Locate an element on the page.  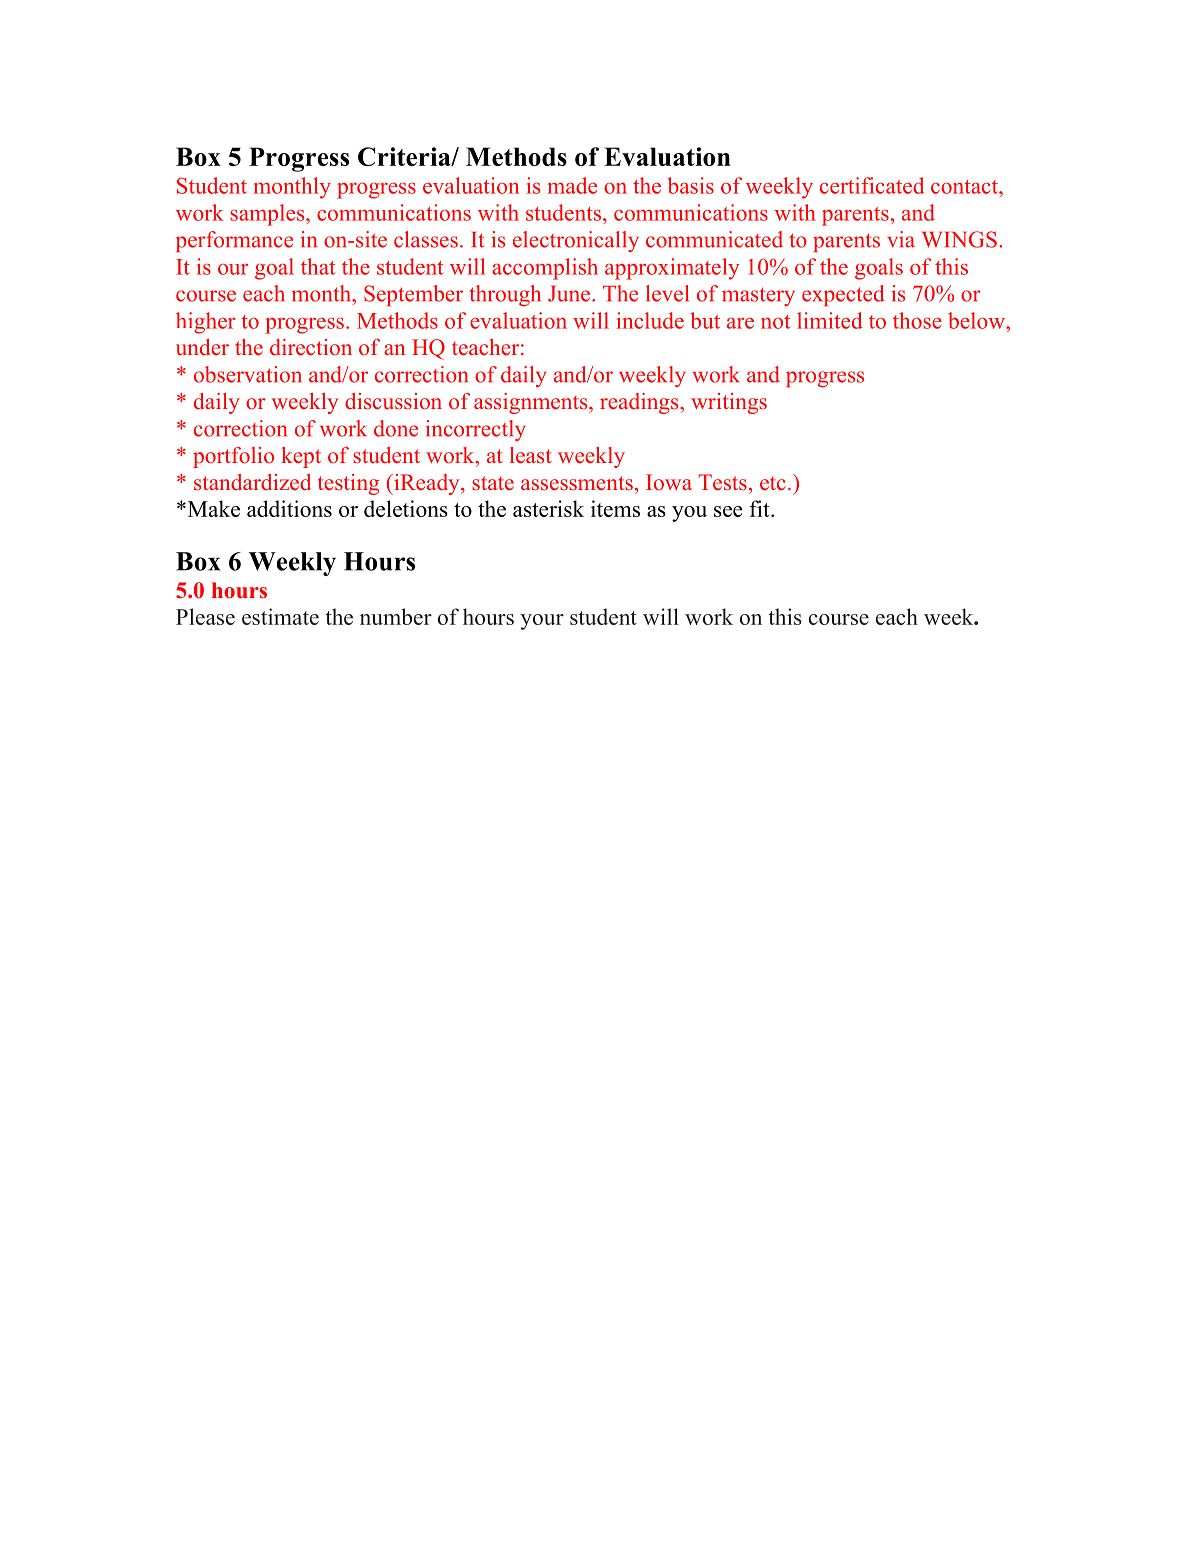
made is located at coordinates (572, 185).
